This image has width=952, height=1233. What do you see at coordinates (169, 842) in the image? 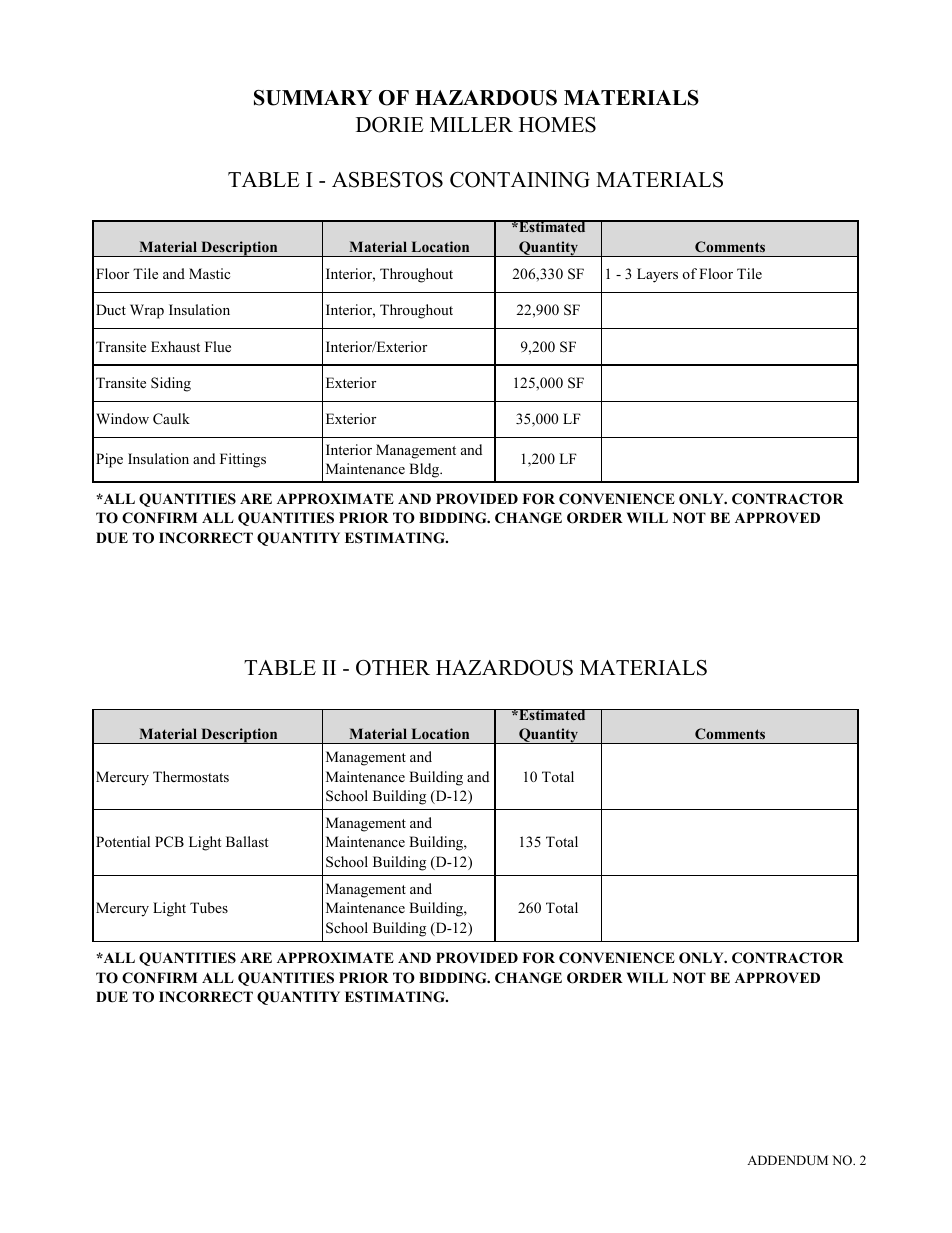
I see `PCB` at bounding box center [169, 842].
